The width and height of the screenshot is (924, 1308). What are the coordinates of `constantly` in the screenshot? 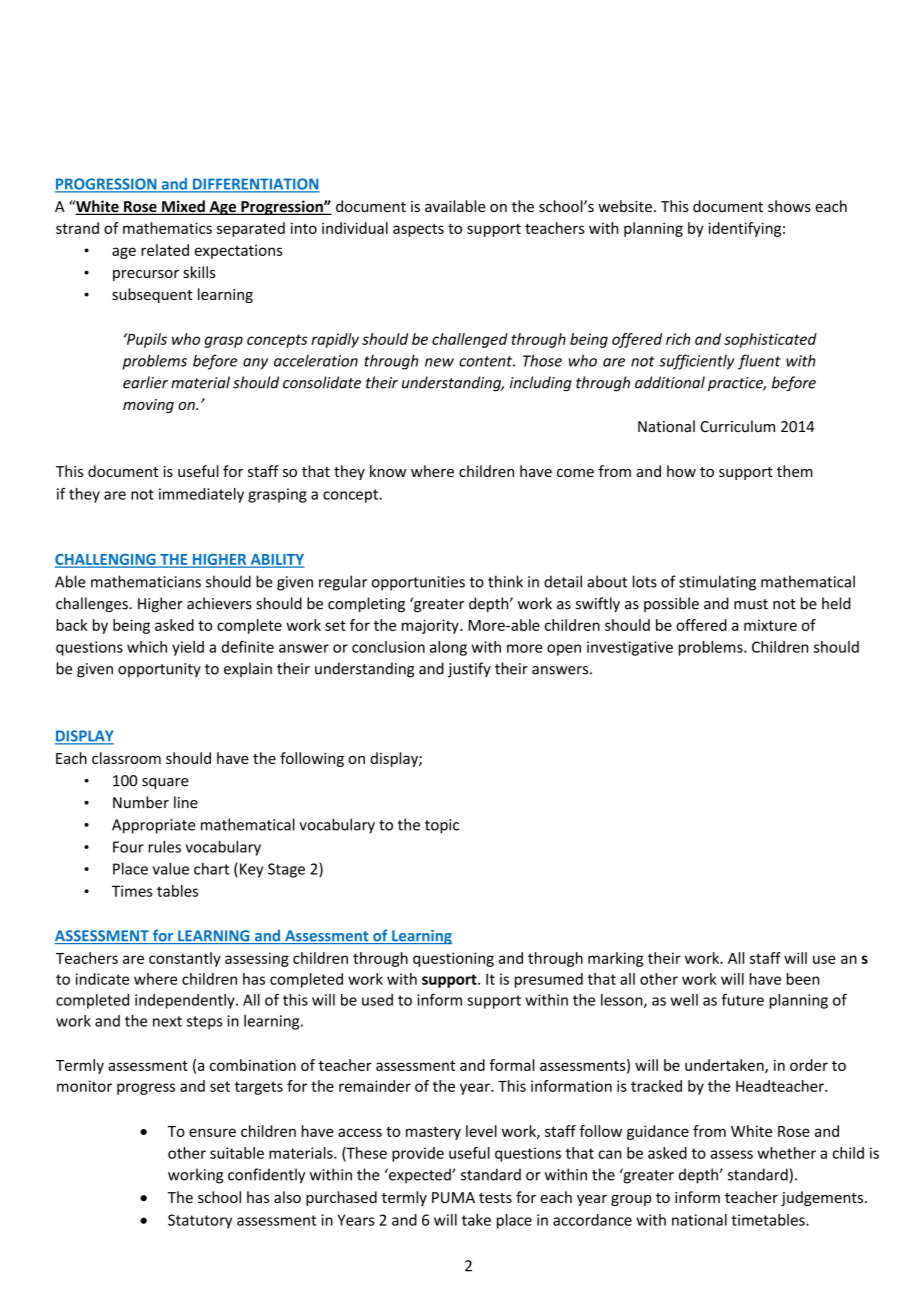 It's located at (185, 959).
